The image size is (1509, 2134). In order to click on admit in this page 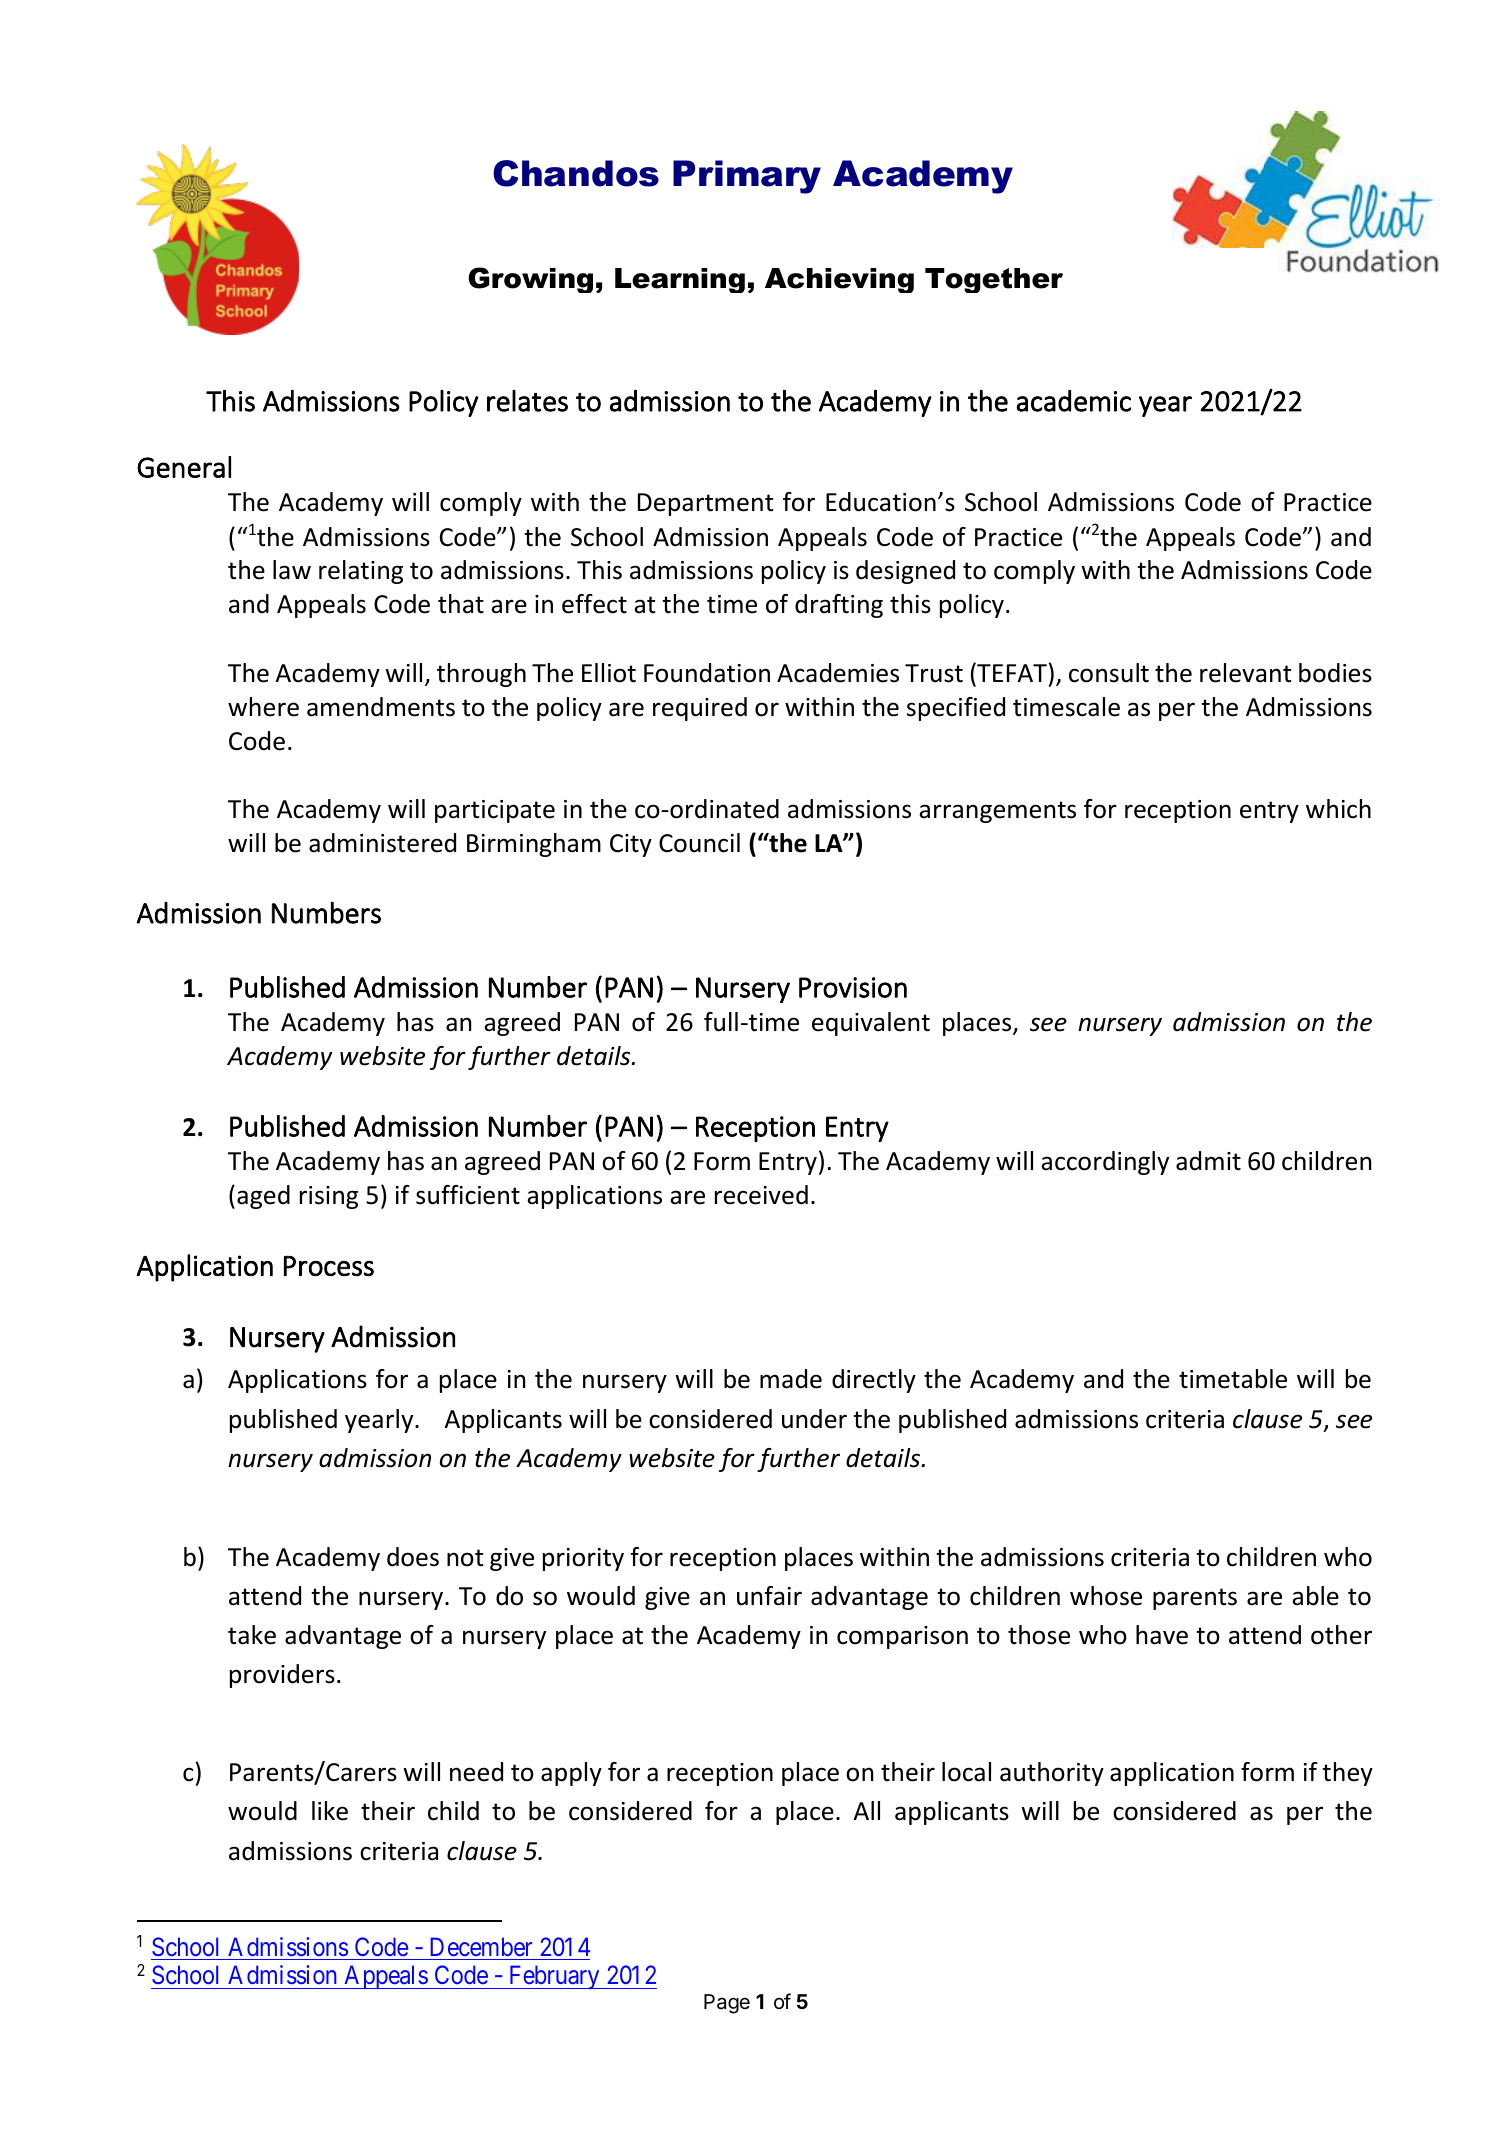, I will do `click(1208, 1161)`.
